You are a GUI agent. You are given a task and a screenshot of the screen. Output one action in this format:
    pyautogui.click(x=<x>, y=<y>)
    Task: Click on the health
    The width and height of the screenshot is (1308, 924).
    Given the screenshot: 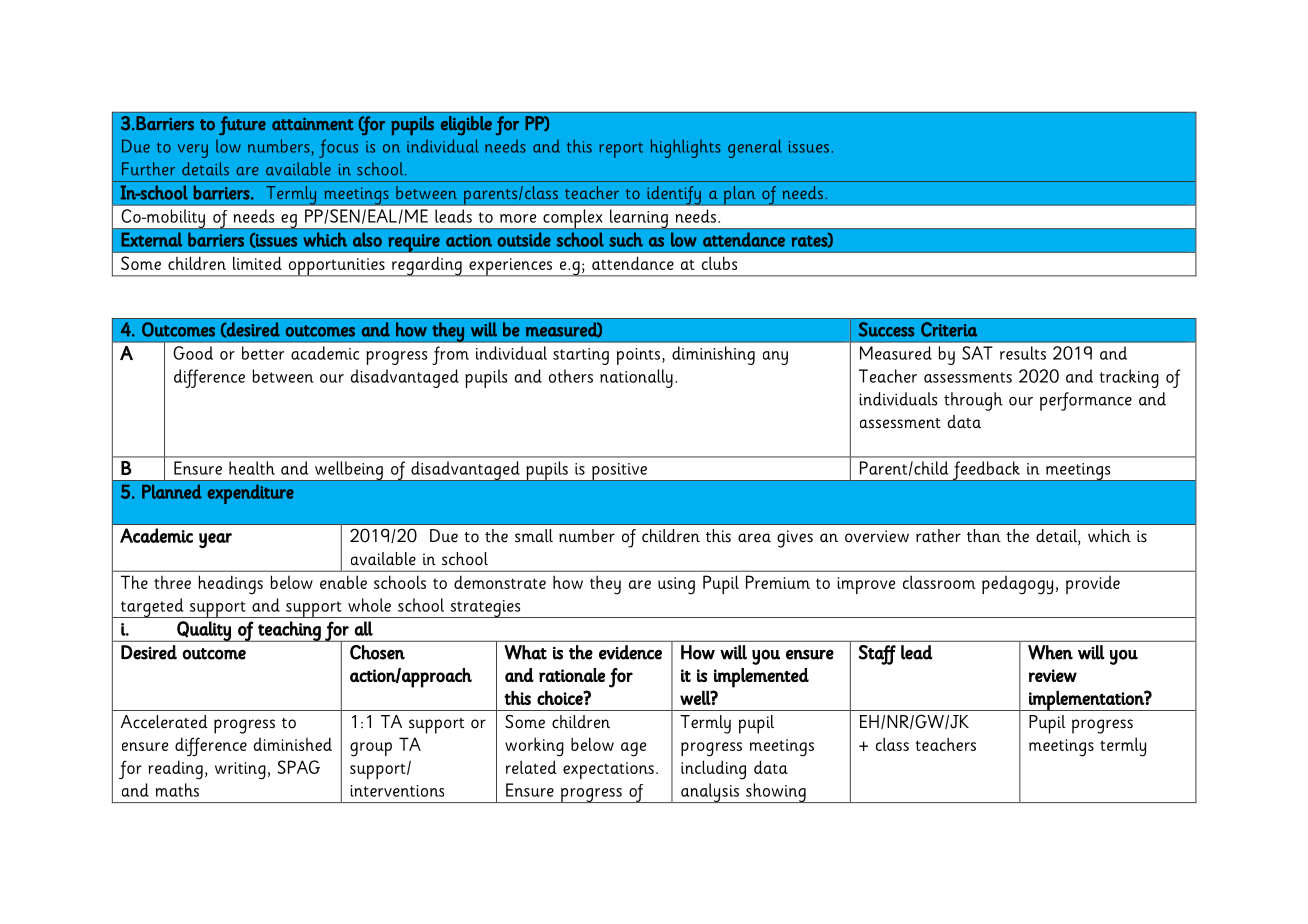 What is the action you would take?
    pyautogui.click(x=252, y=468)
